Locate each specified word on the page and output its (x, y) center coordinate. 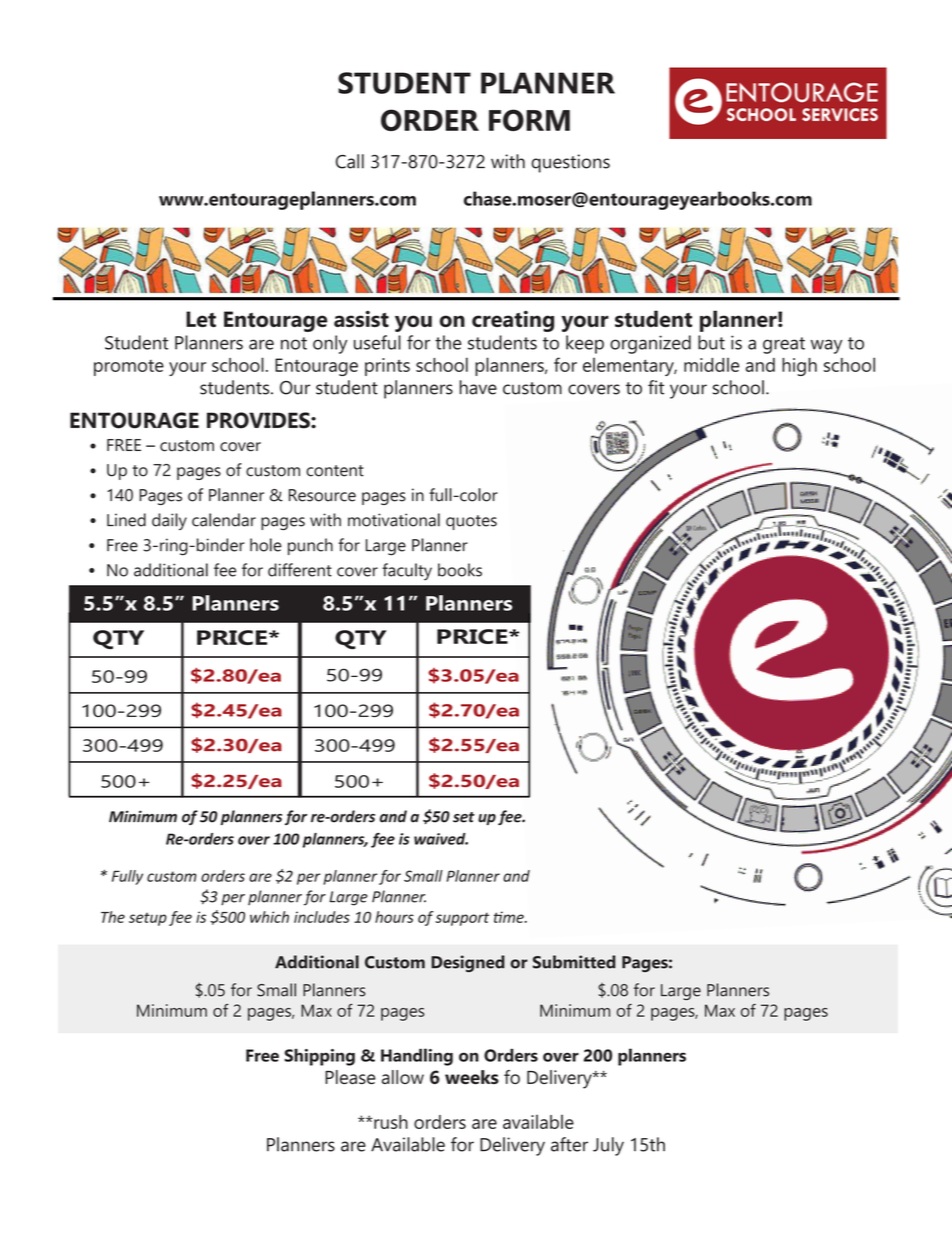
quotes (471, 522)
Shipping (319, 1057)
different (300, 570)
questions (570, 163)
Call (350, 161)
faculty (407, 572)
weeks (472, 1077)
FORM (529, 120)
